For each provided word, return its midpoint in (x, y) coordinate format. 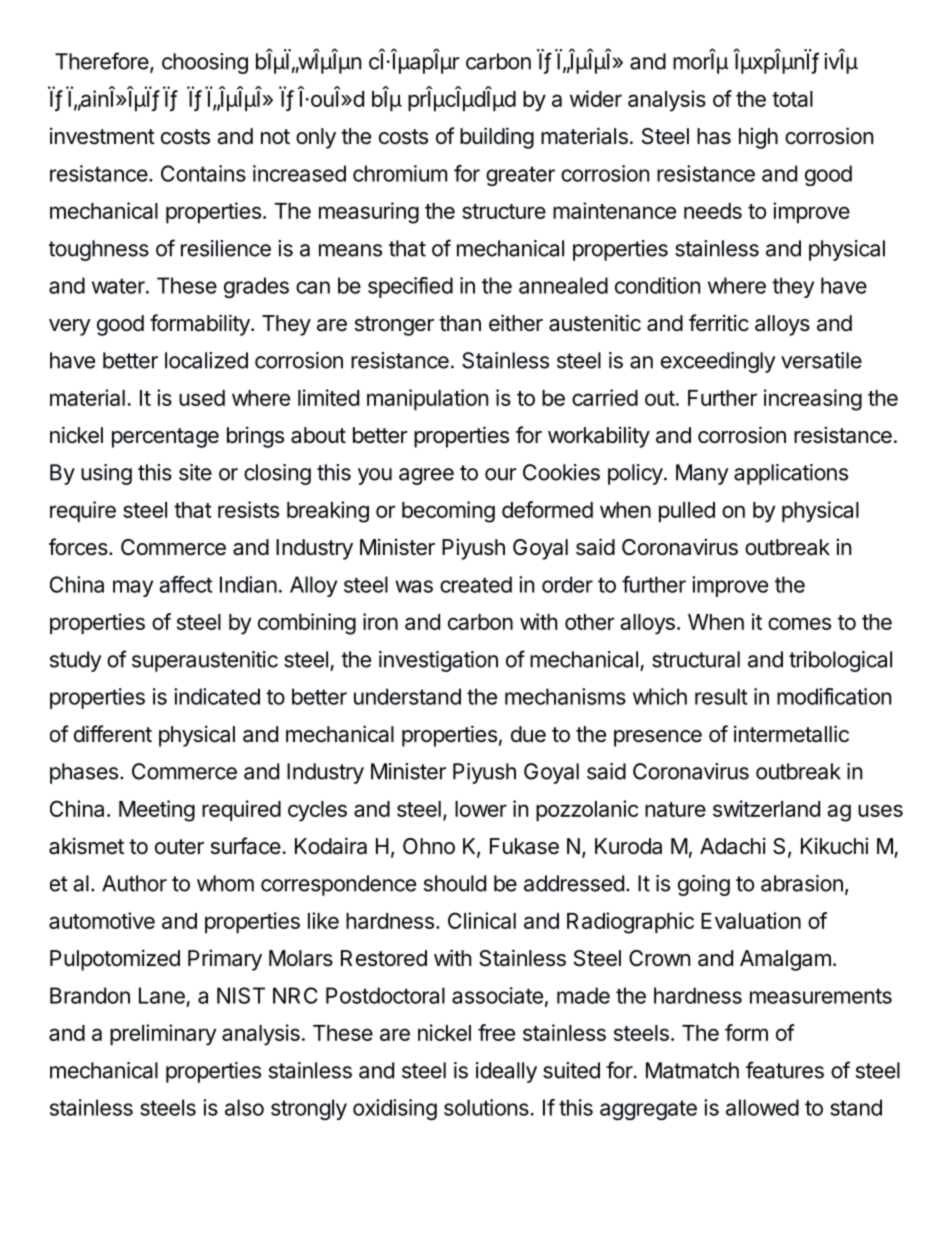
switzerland (766, 808)
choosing (205, 63)
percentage (165, 438)
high (758, 138)
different (113, 734)
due (528, 734)
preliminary (163, 1035)
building (497, 138)
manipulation (427, 400)
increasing (813, 400)
